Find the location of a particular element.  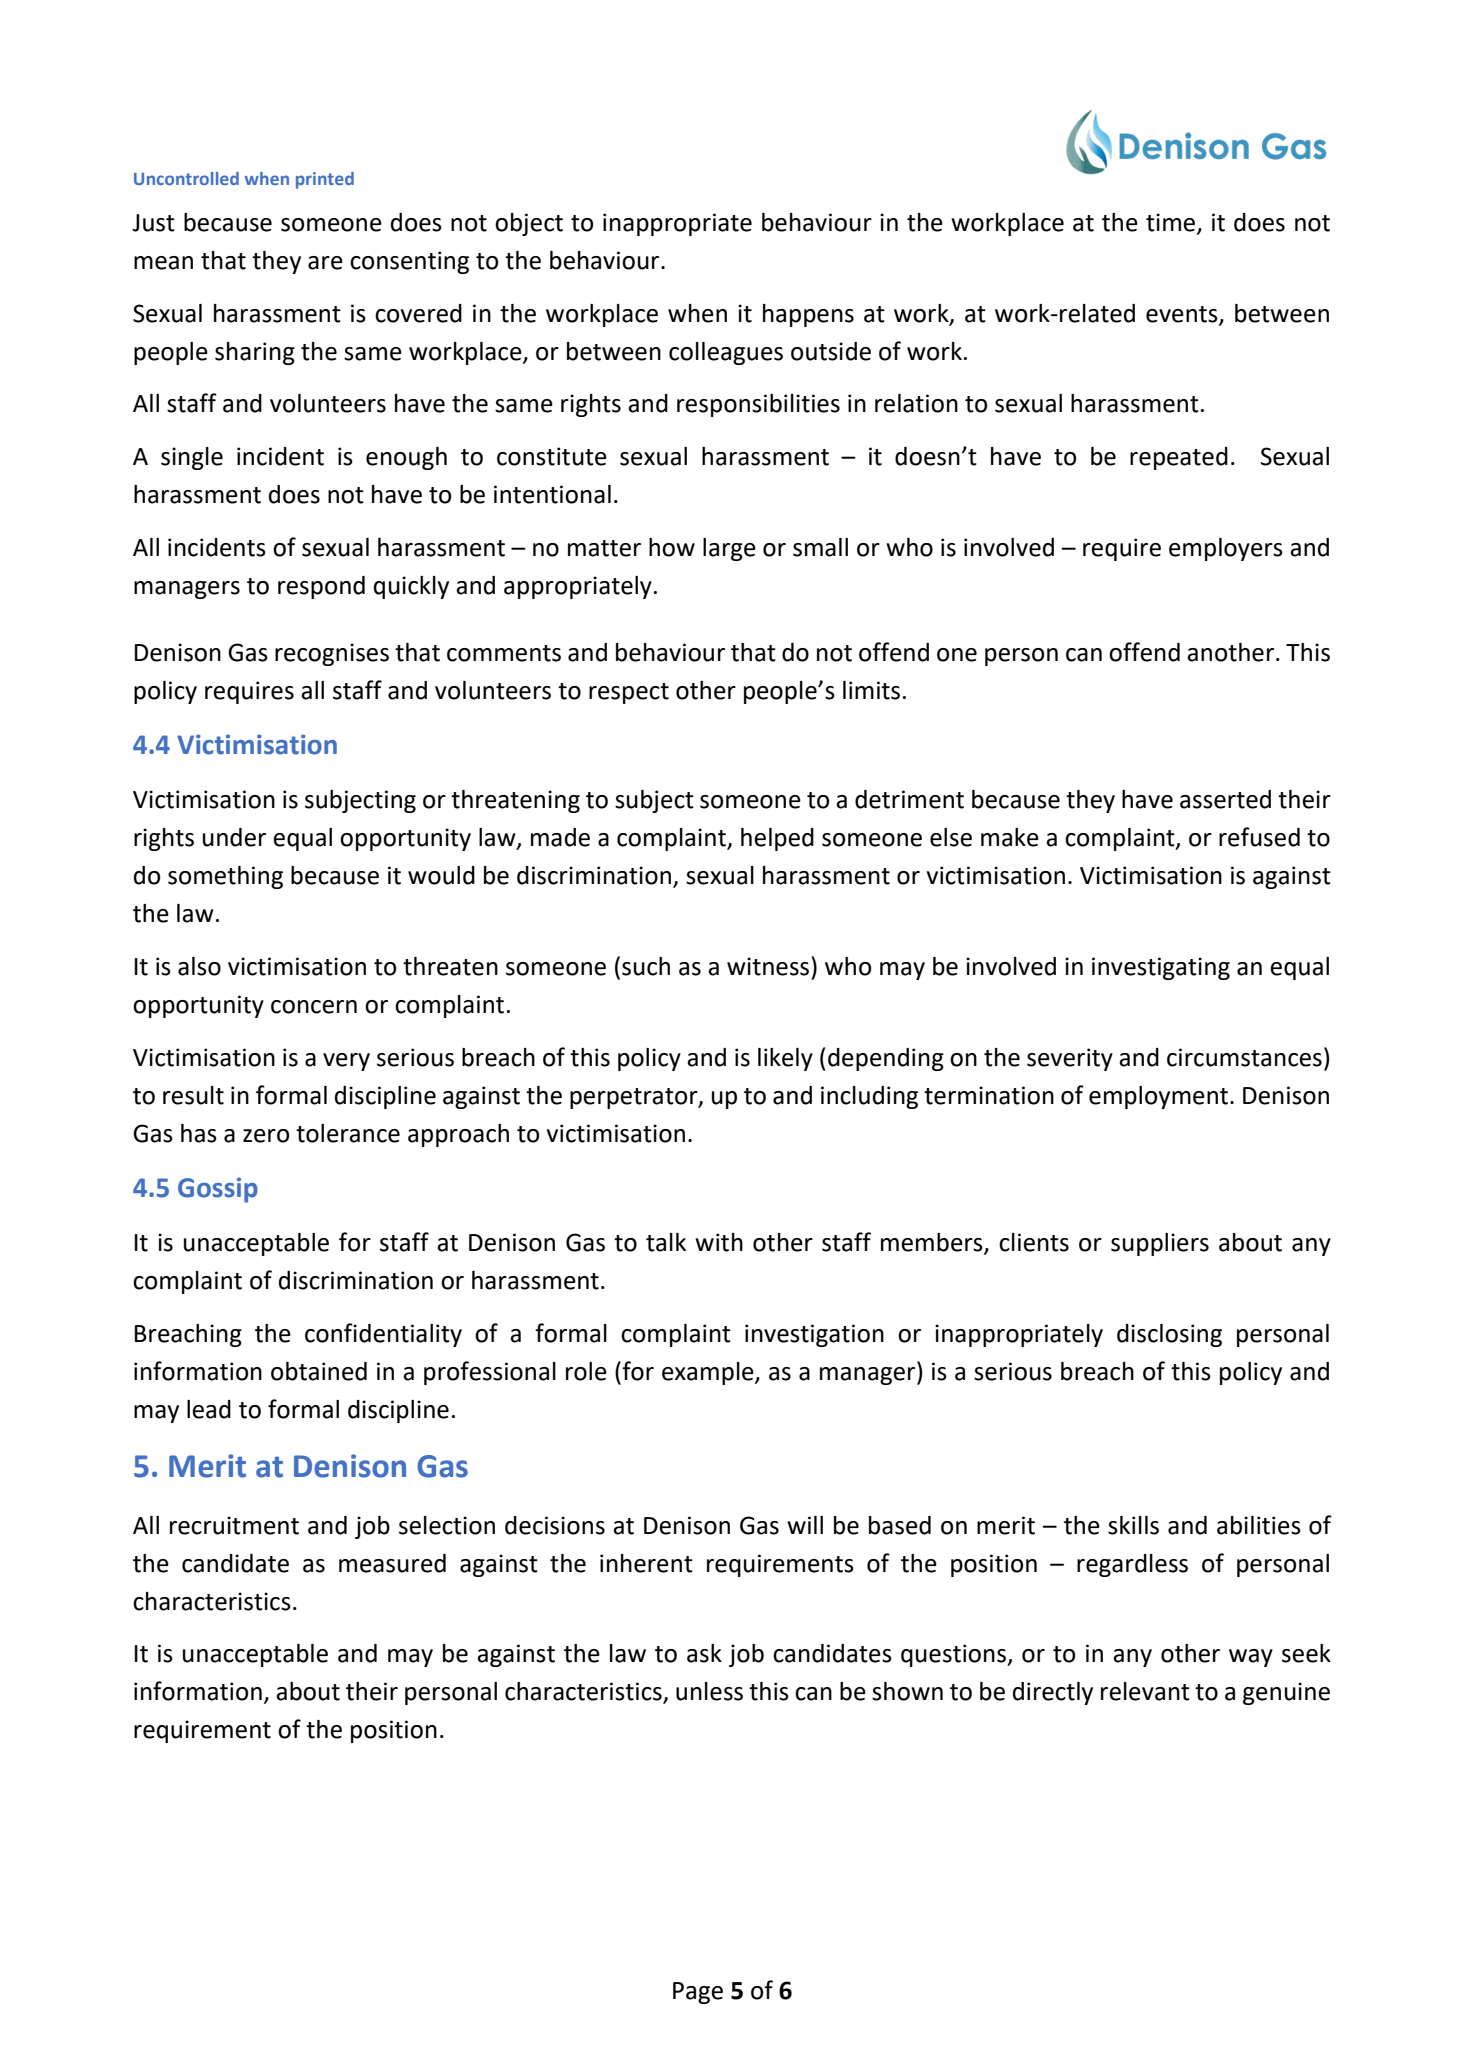

are is located at coordinates (325, 263).
